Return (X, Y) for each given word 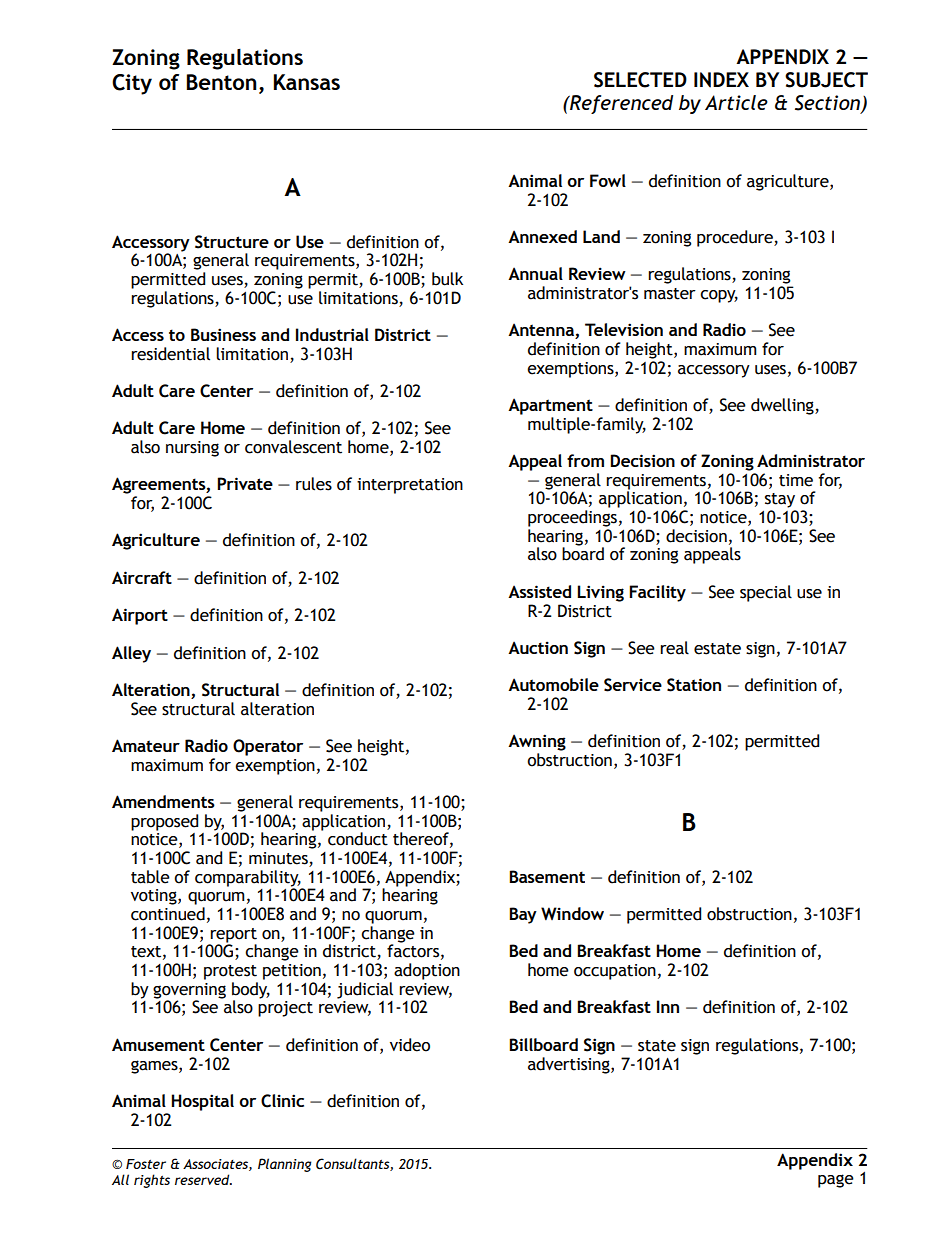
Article (736, 102)
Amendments (163, 801)
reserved (203, 1179)
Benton (222, 82)
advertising (570, 1064)
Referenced (620, 104)
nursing (192, 449)
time (796, 480)
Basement (547, 876)
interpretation (410, 486)
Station (694, 685)
